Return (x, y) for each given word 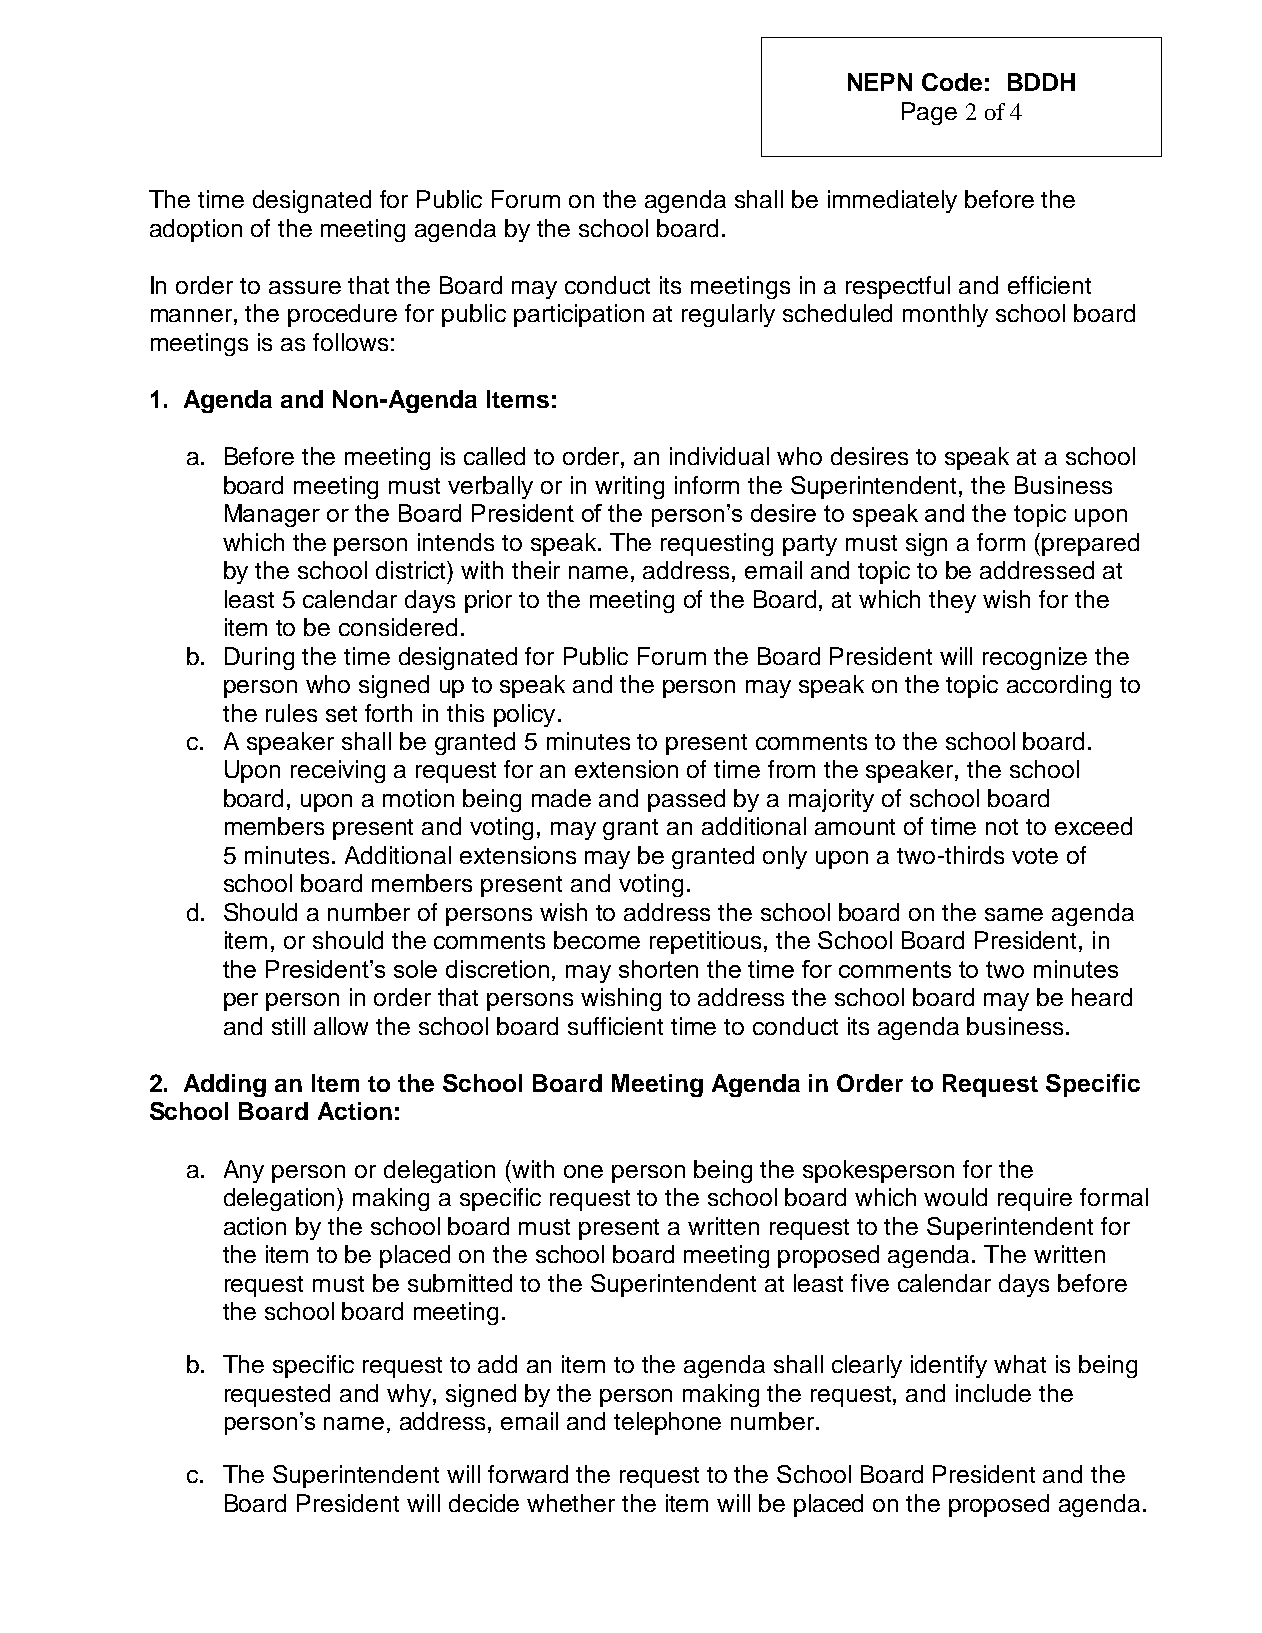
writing (629, 487)
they (952, 601)
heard (1102, 997)
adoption (196, 230)
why (410, 1395)
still (288, 1026)
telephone (667, 1423)
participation (579, 315)
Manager (272, 515)
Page (929, 113)
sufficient (615, 1026)
